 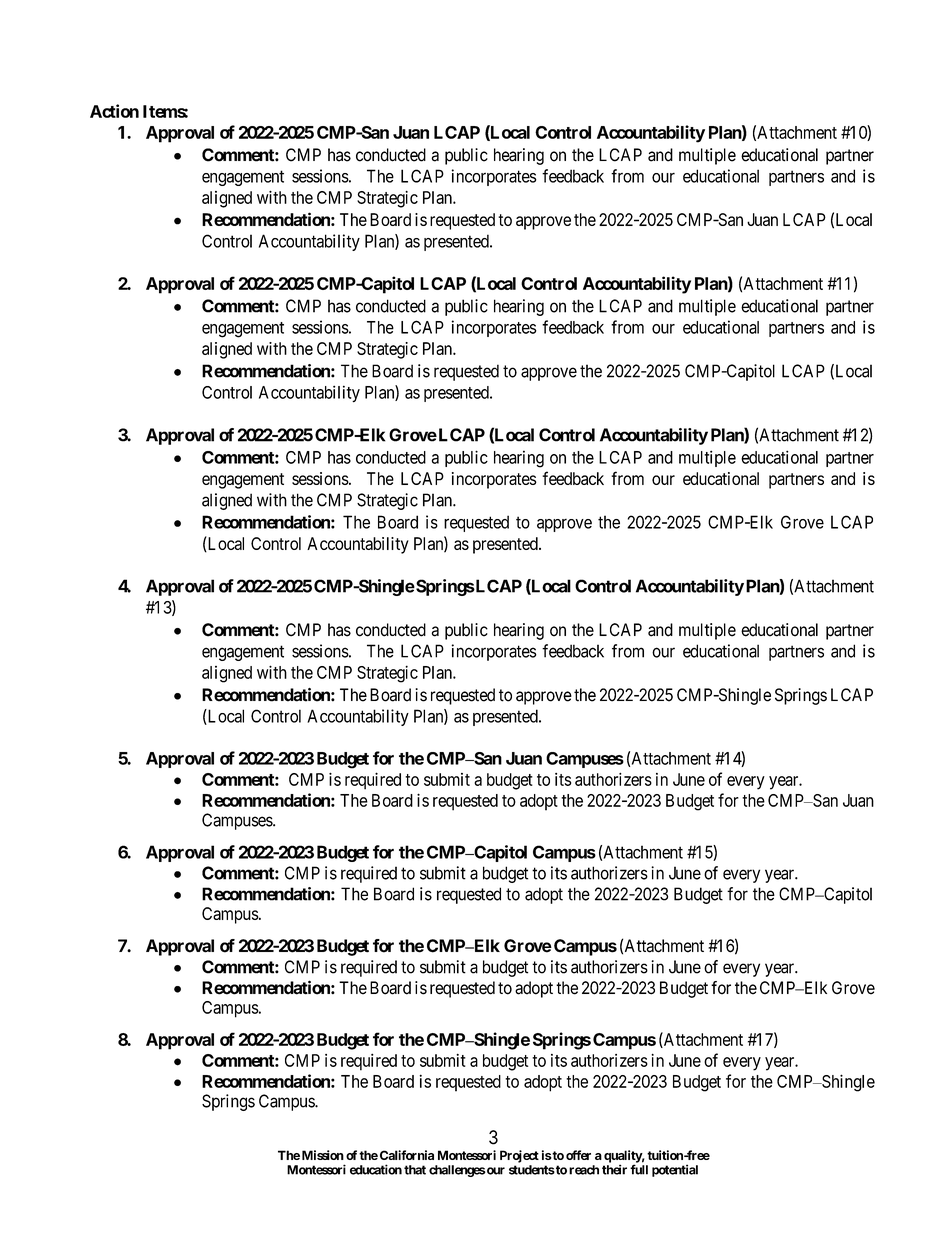 What do you see at coordinates (578, 1155) in the image?
I see `offer` at bounding box center [578, 1155].
